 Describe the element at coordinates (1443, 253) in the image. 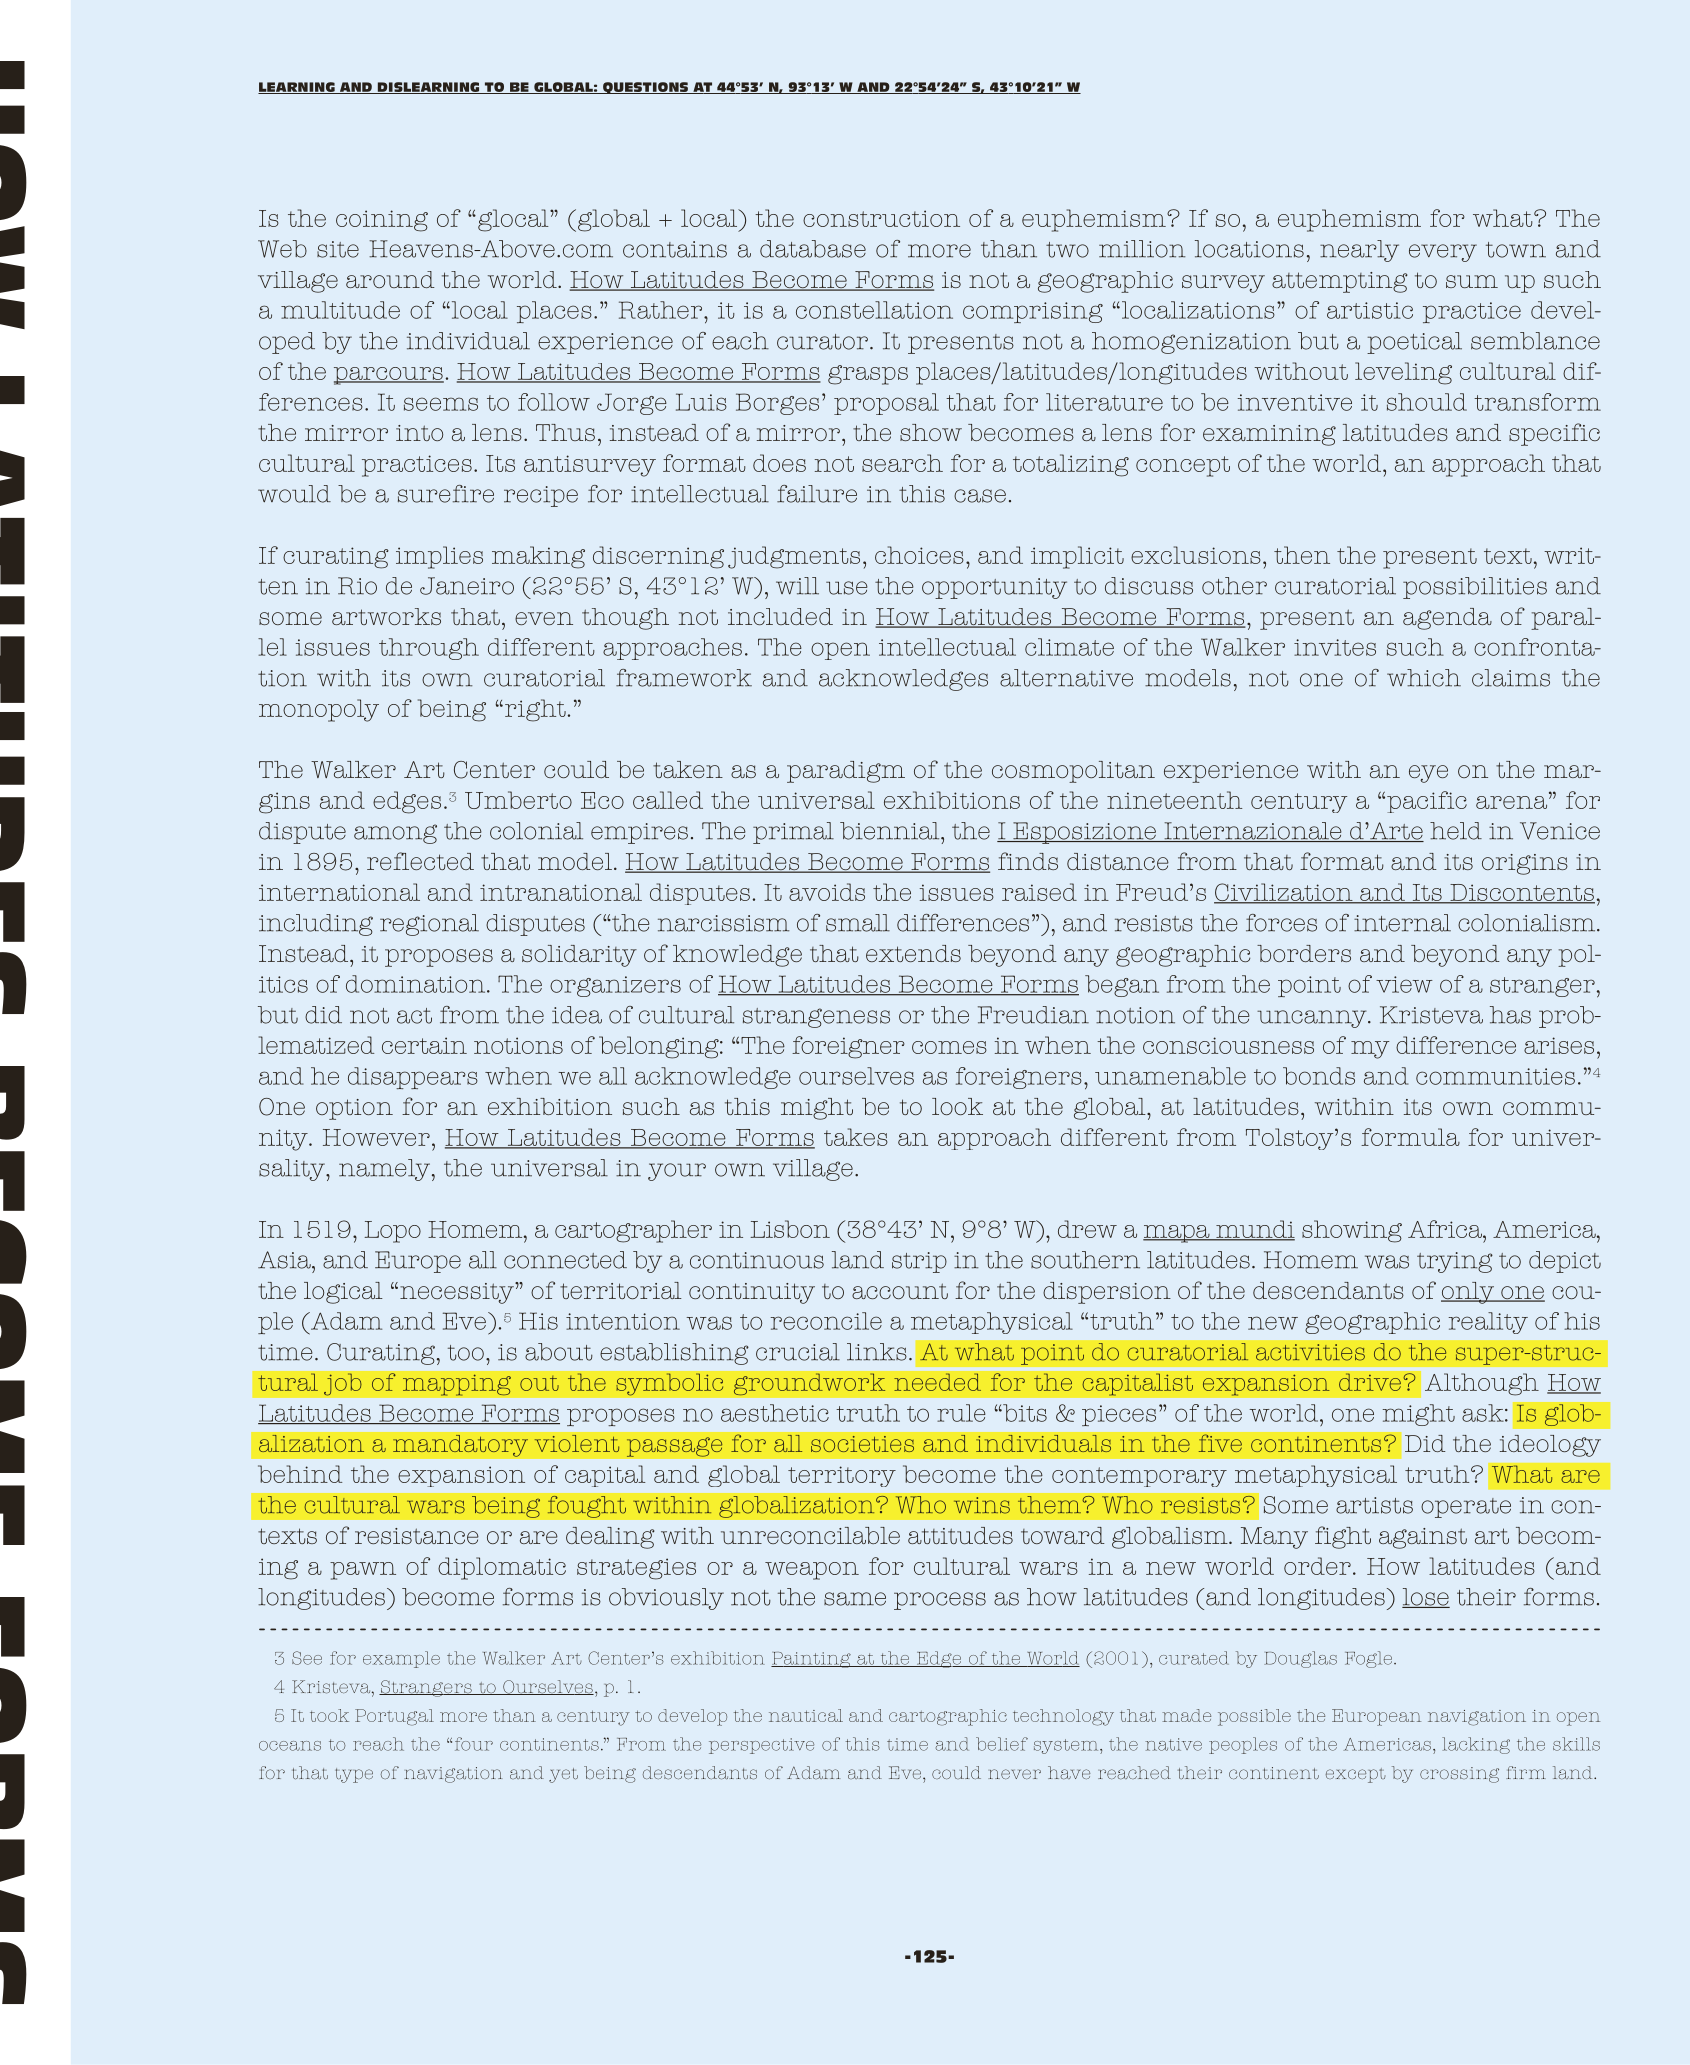

I see `every` at that location.
